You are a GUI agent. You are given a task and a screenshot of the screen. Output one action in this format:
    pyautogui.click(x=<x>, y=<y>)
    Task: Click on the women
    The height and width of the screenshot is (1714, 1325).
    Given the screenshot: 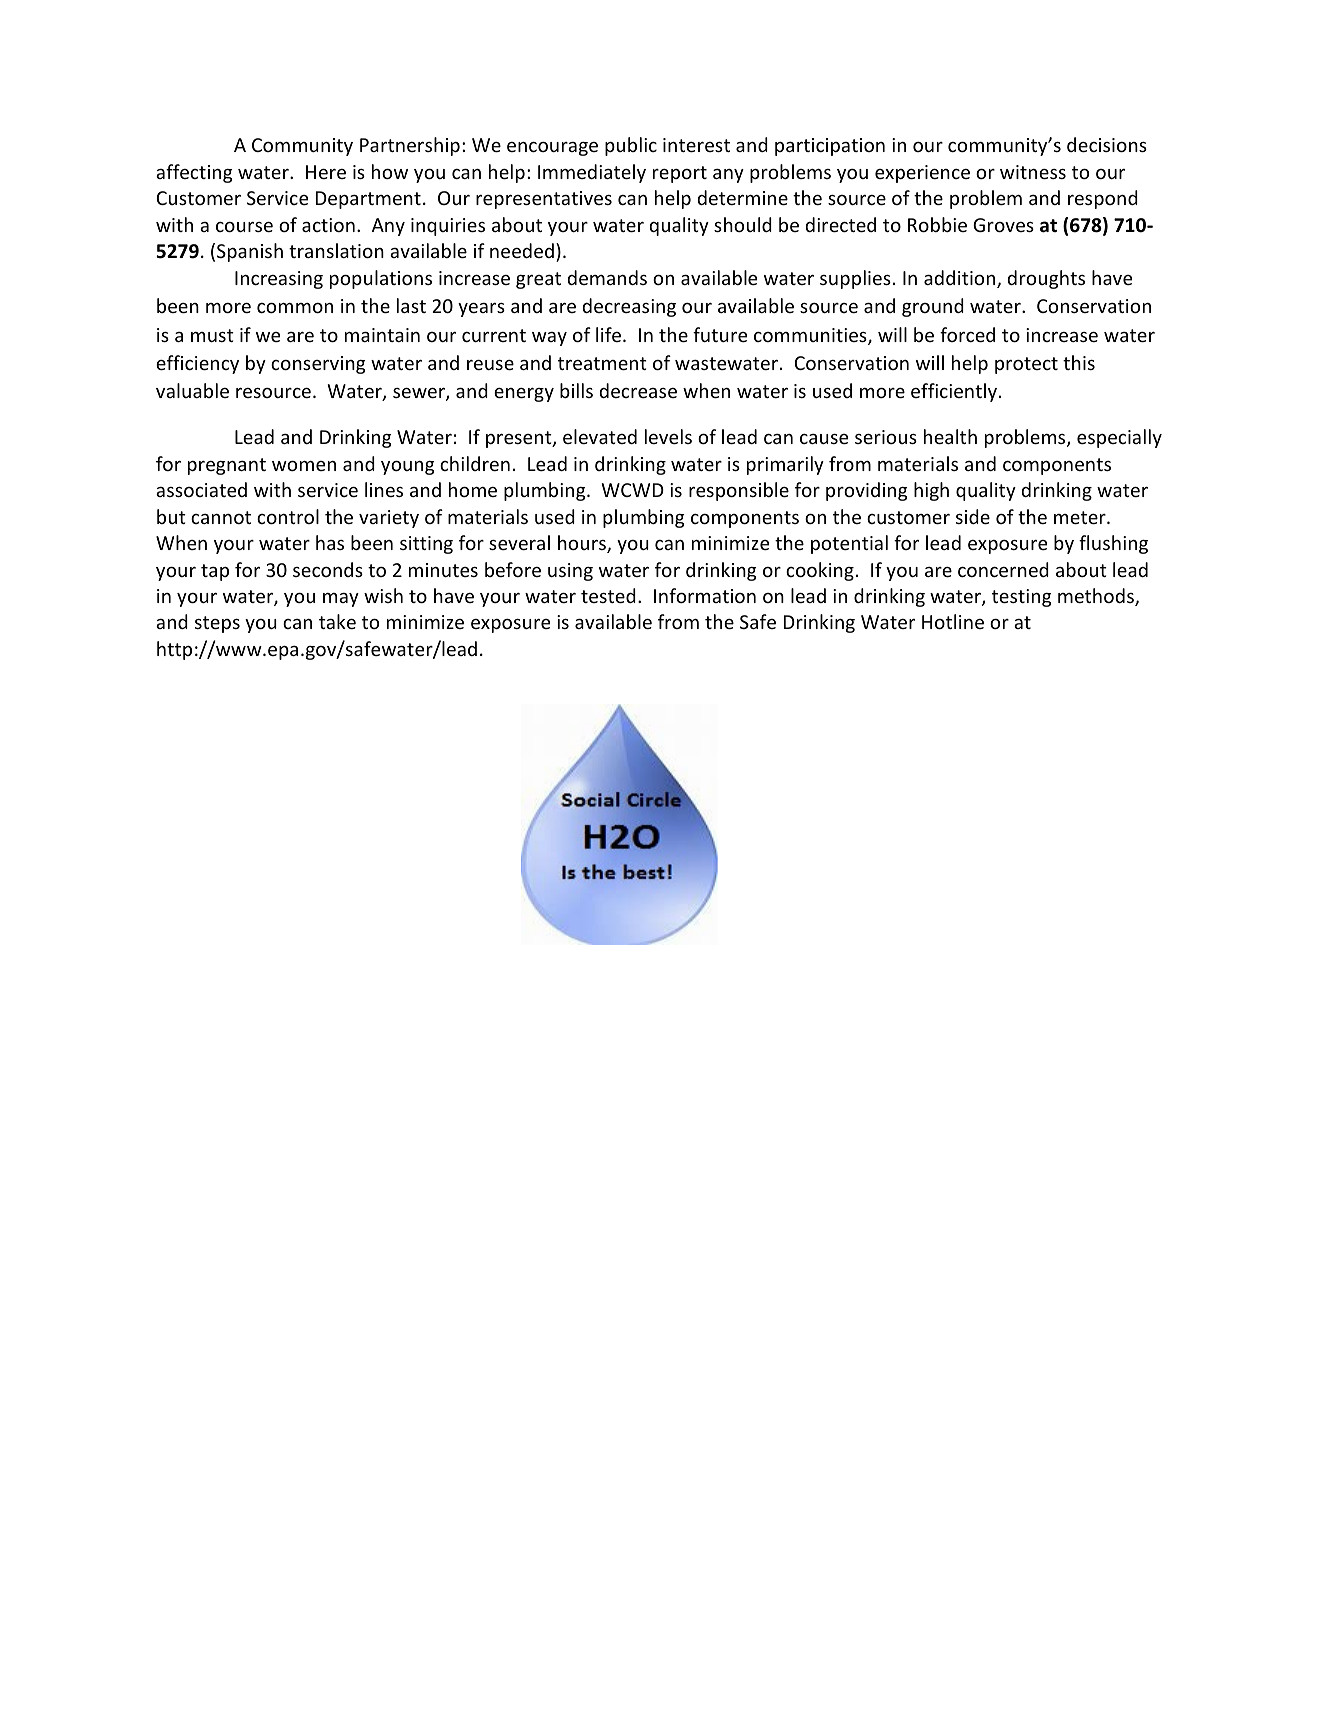 What is the action you would take?
    pyautogui.click(x=304, y=466)
